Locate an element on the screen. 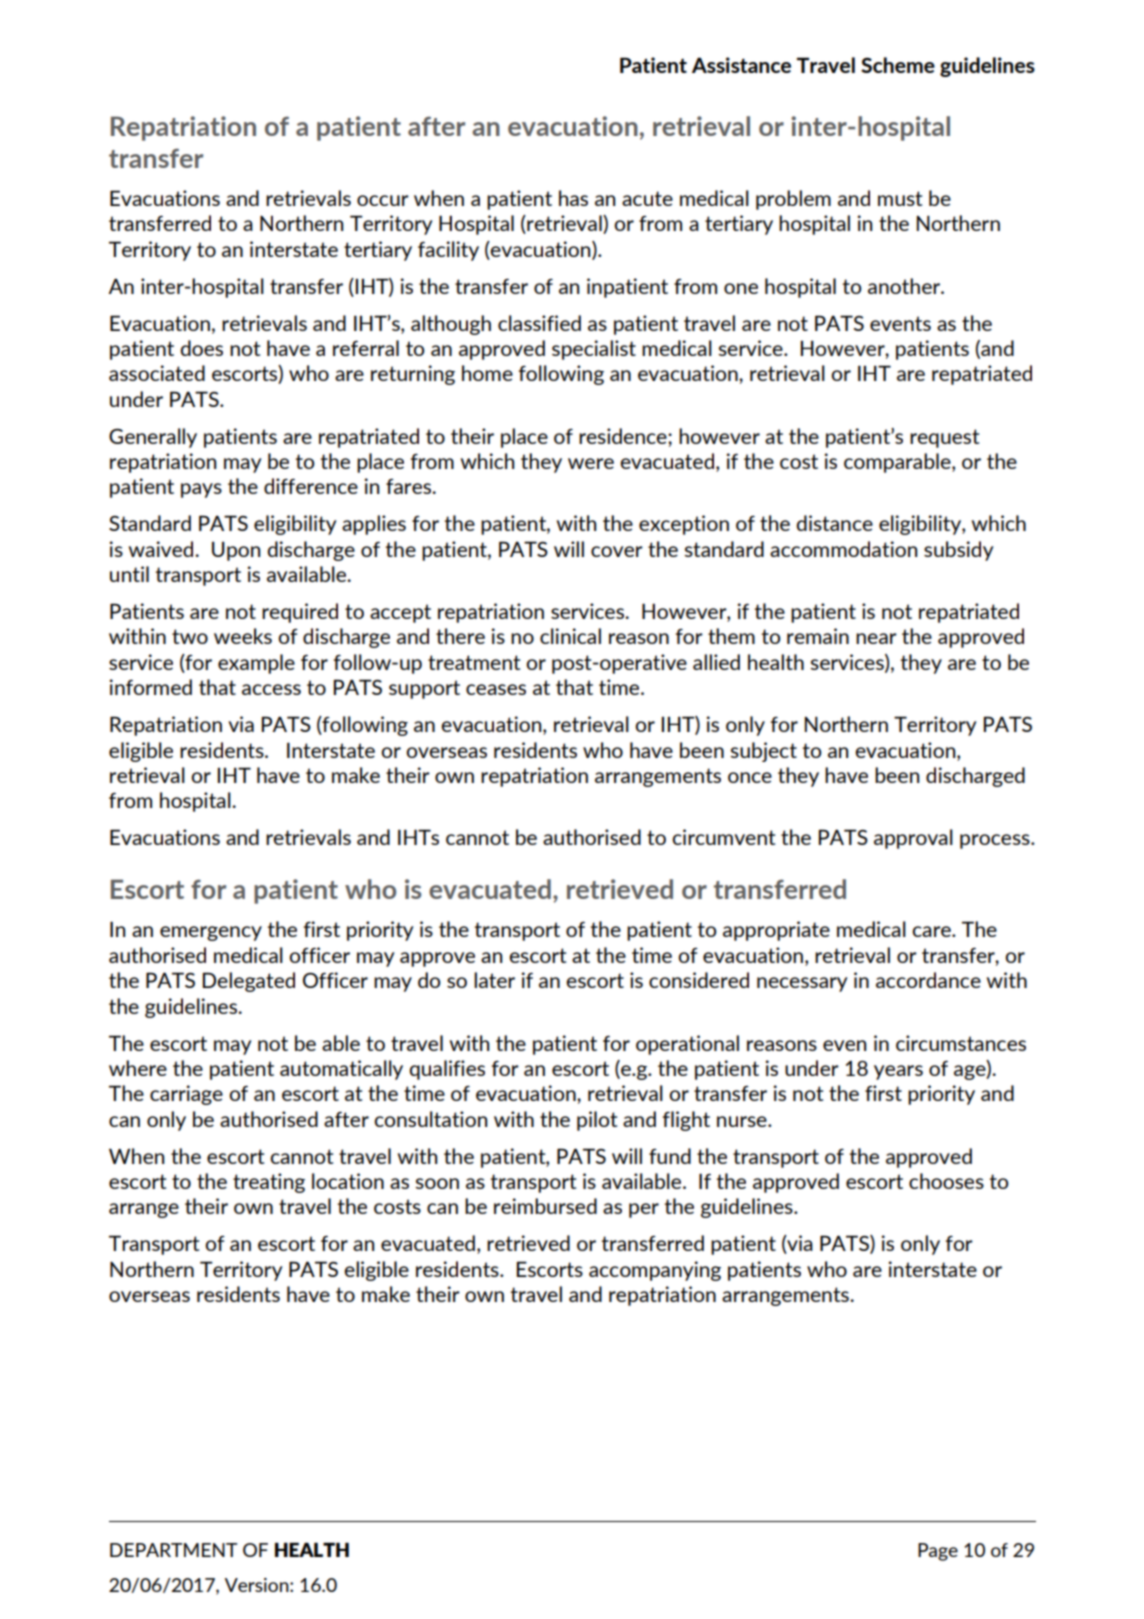  treating is located at coordinates (269, 1183).
